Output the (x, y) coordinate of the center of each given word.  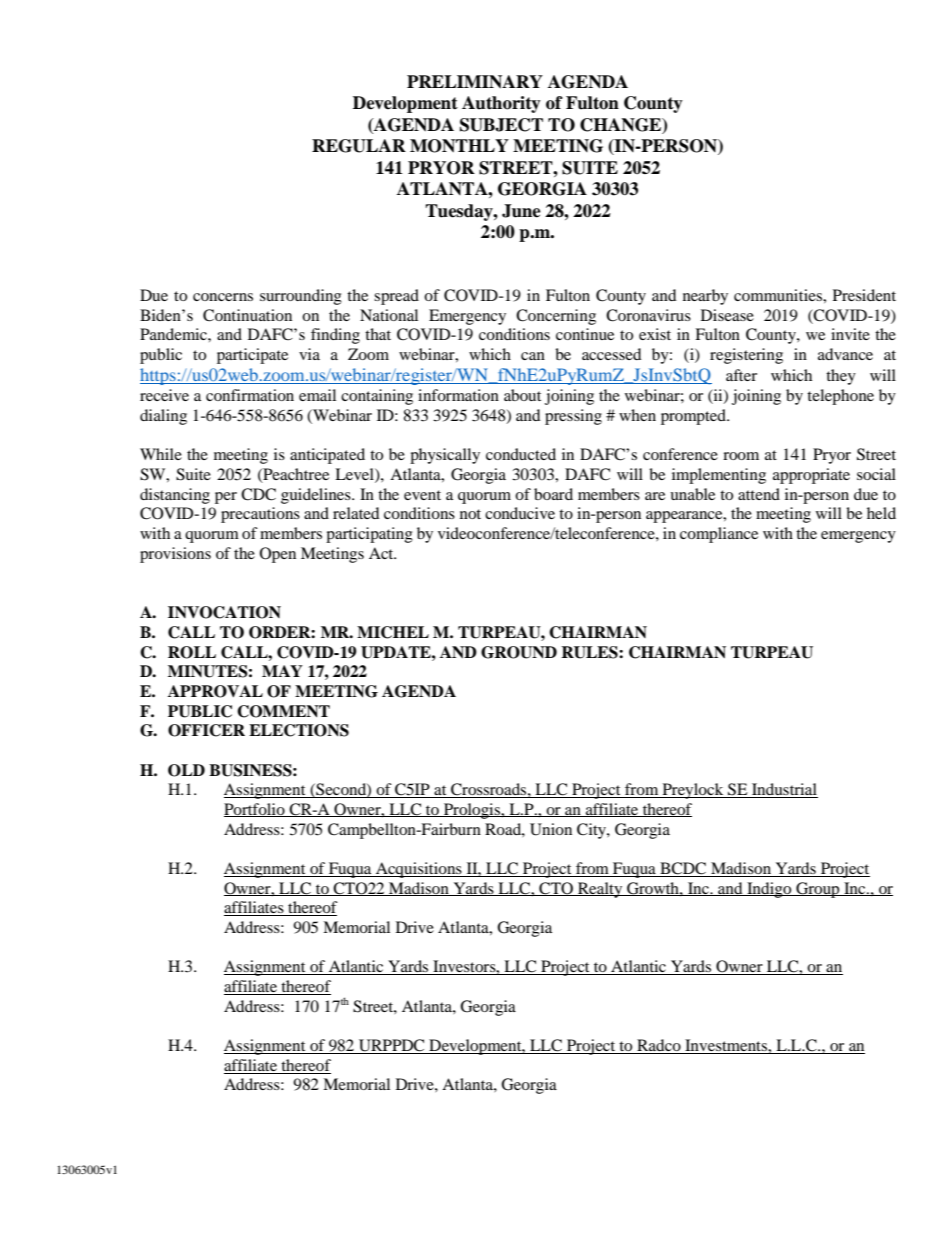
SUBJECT (501, 125)
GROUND (519, 652)
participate (252, 356)
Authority (501, 104)
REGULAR (359, 146)
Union (551, 829)
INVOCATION (224, 612)
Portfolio (255, 810)
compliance (719, 535)
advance (845, 354)
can (533, 356)
